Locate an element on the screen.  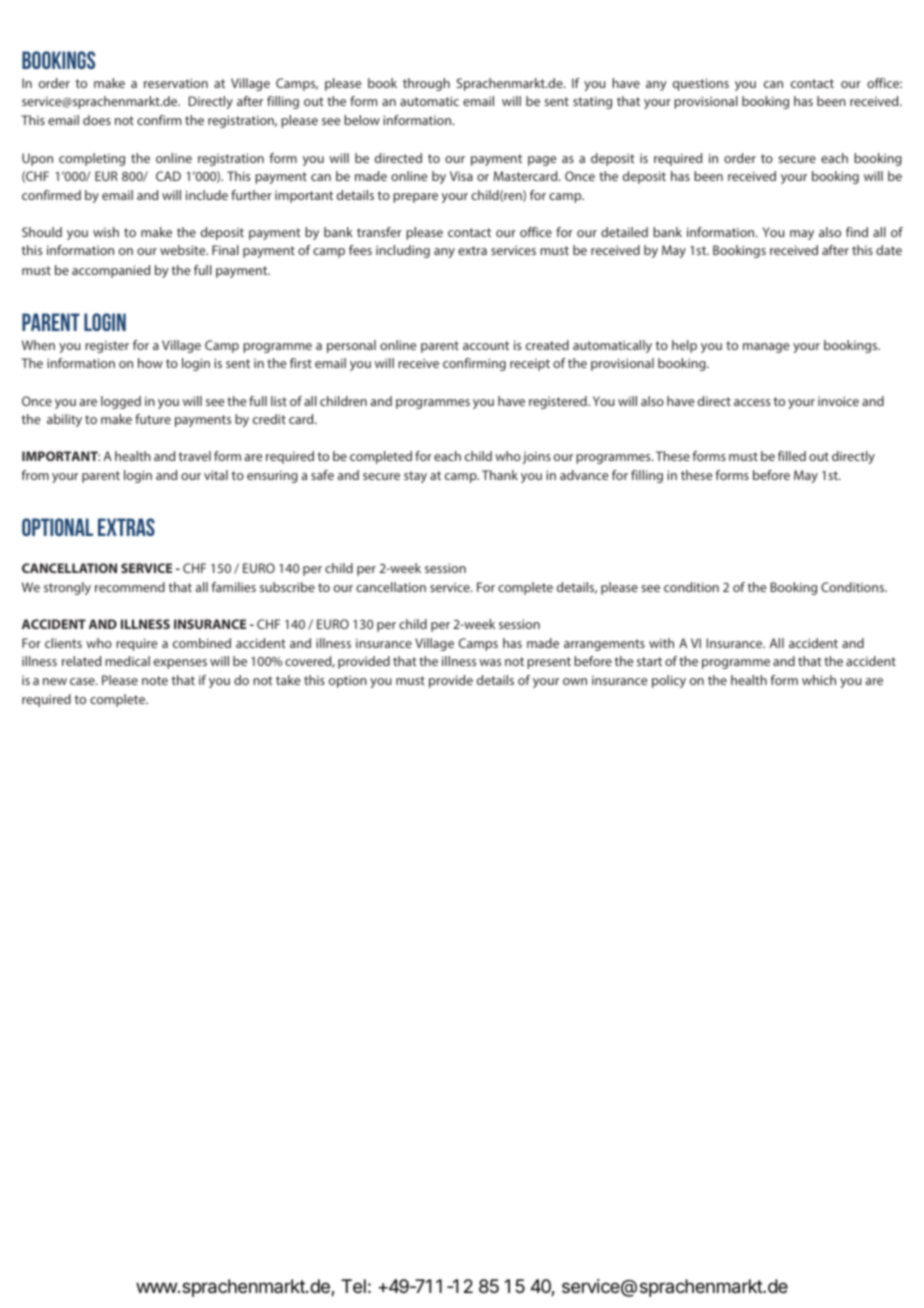
does is located at coordinates (97, 120).
